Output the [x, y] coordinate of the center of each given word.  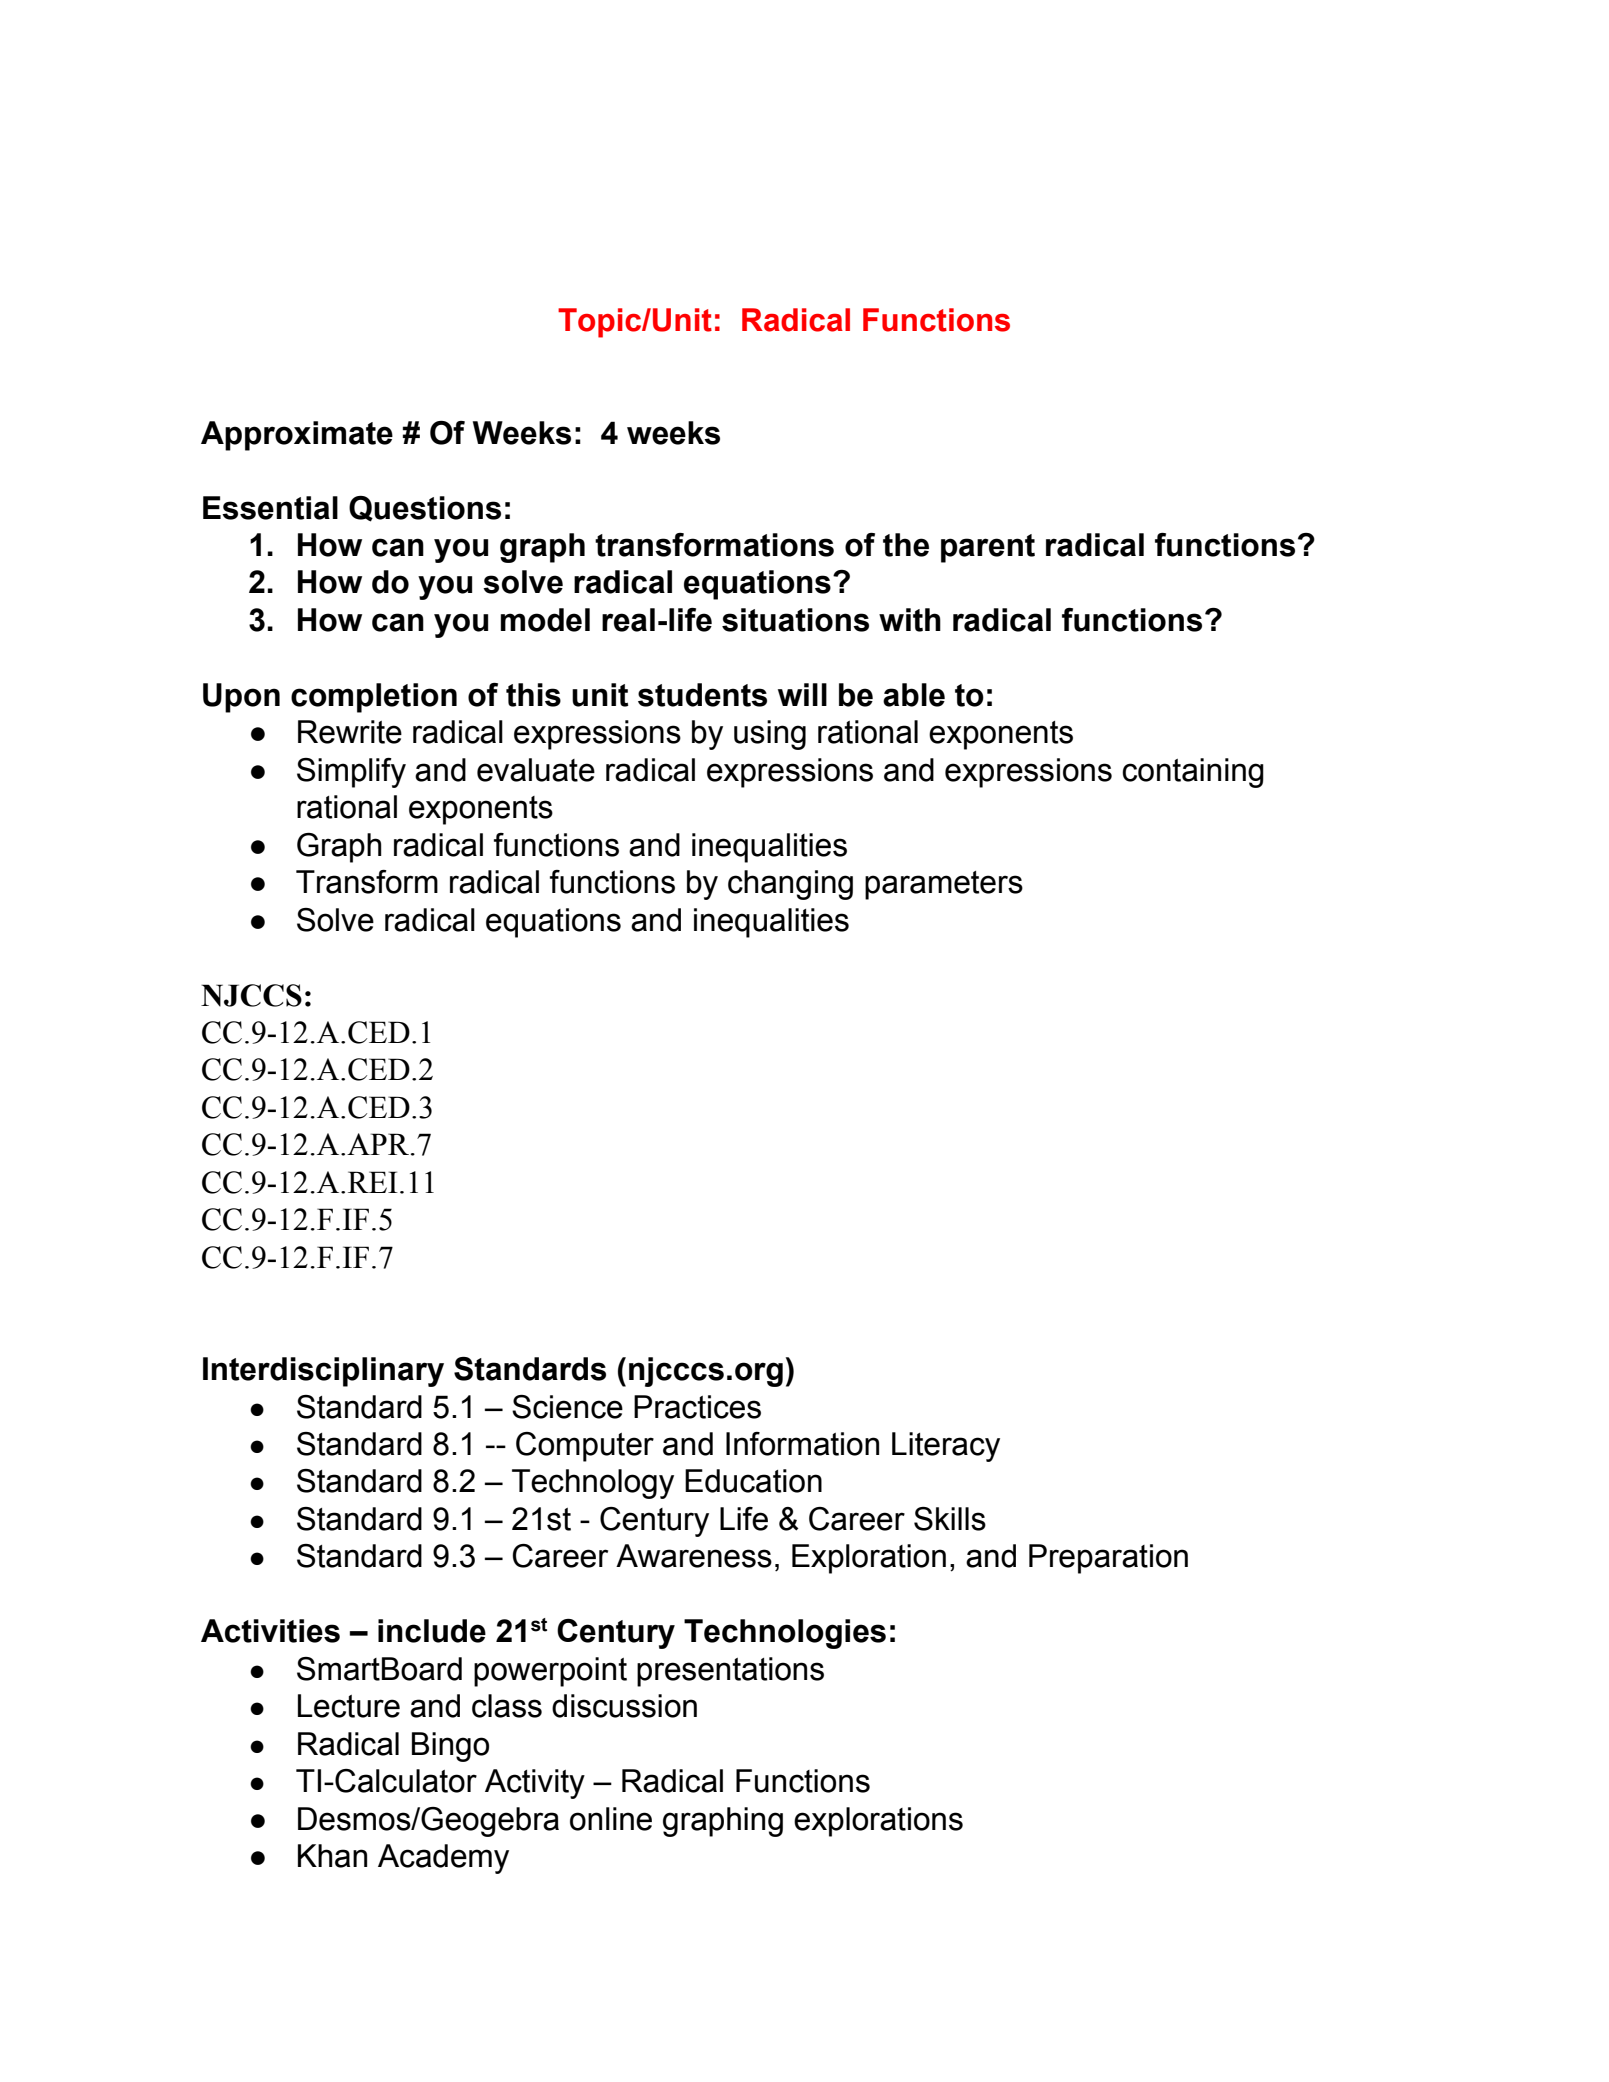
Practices [697, 1407]
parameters [944, 885]
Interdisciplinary [323, 1372]
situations [795, 620]
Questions [425, 509]
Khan [332, 1856]
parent [988, 548]
